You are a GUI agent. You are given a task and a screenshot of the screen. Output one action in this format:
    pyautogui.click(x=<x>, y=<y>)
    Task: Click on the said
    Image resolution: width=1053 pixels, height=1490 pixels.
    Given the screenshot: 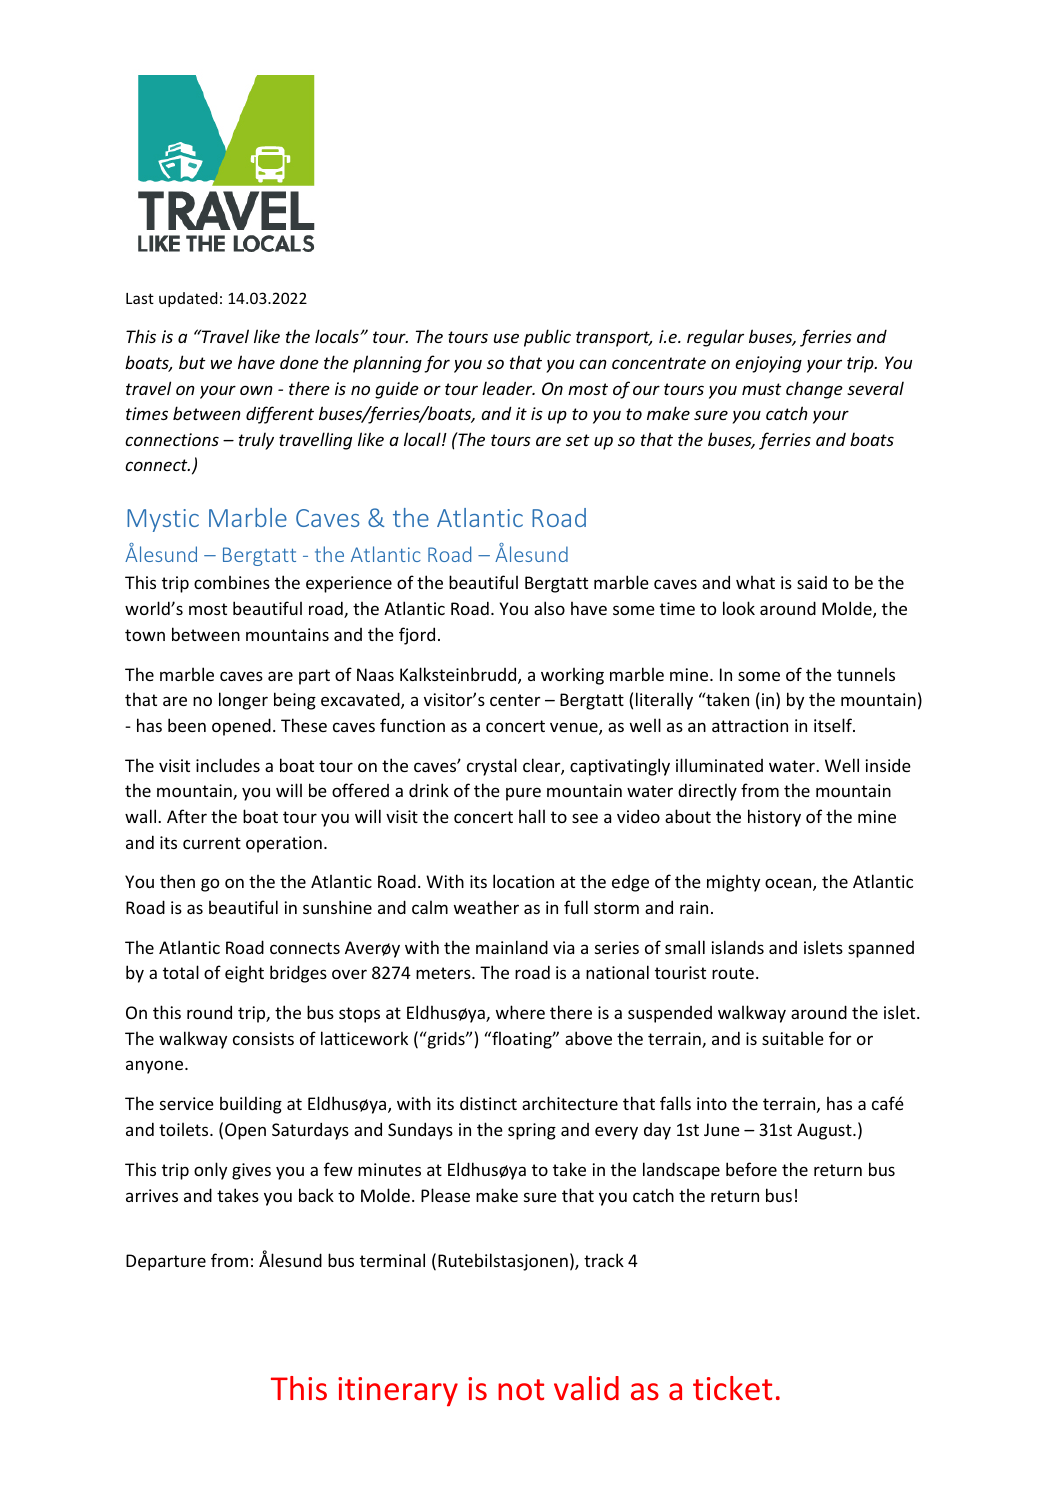 What is the action you would take?
    pyautogui.click(x=812, y=582)
